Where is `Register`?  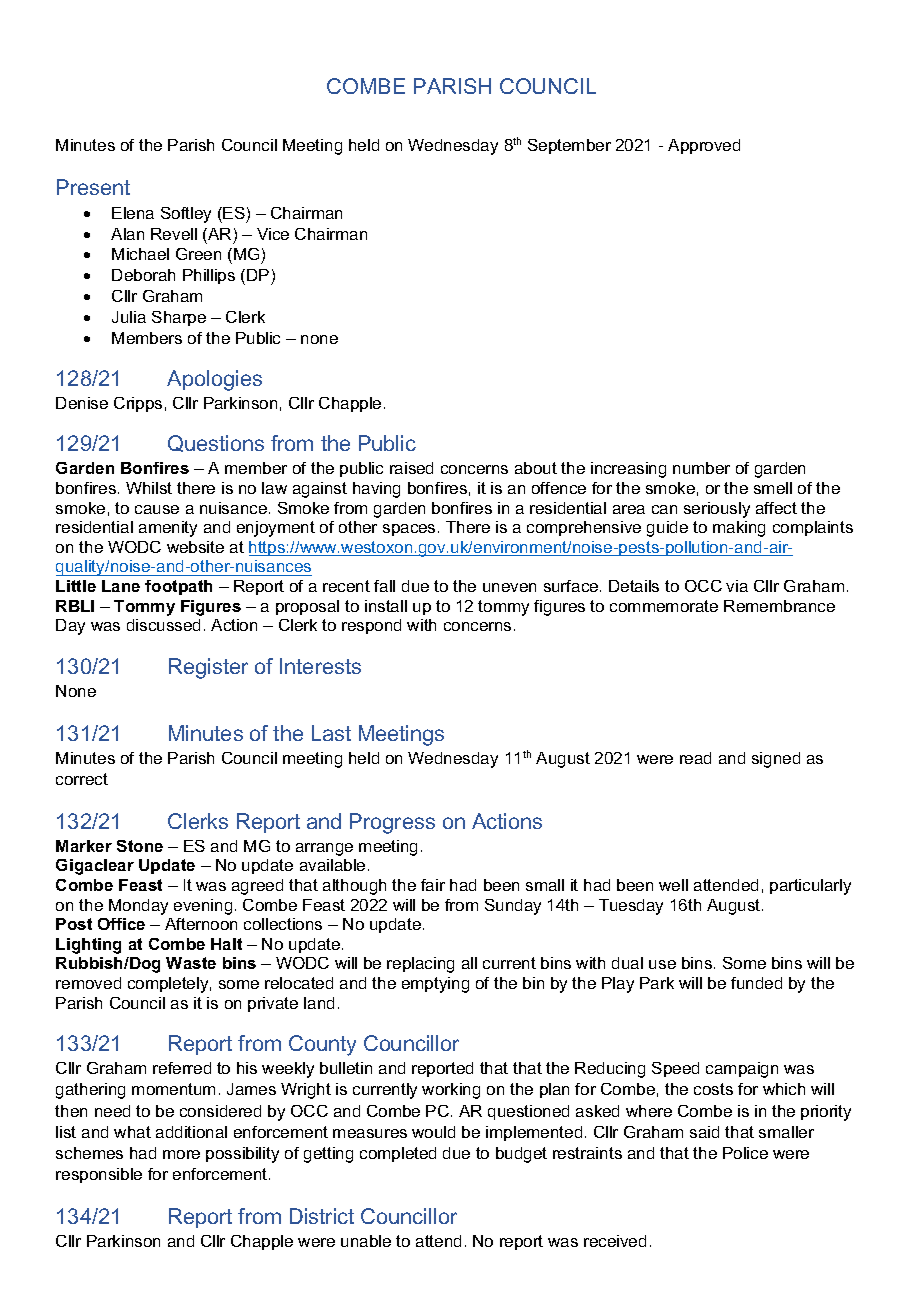 Register is located at coordinates (208, 668).
